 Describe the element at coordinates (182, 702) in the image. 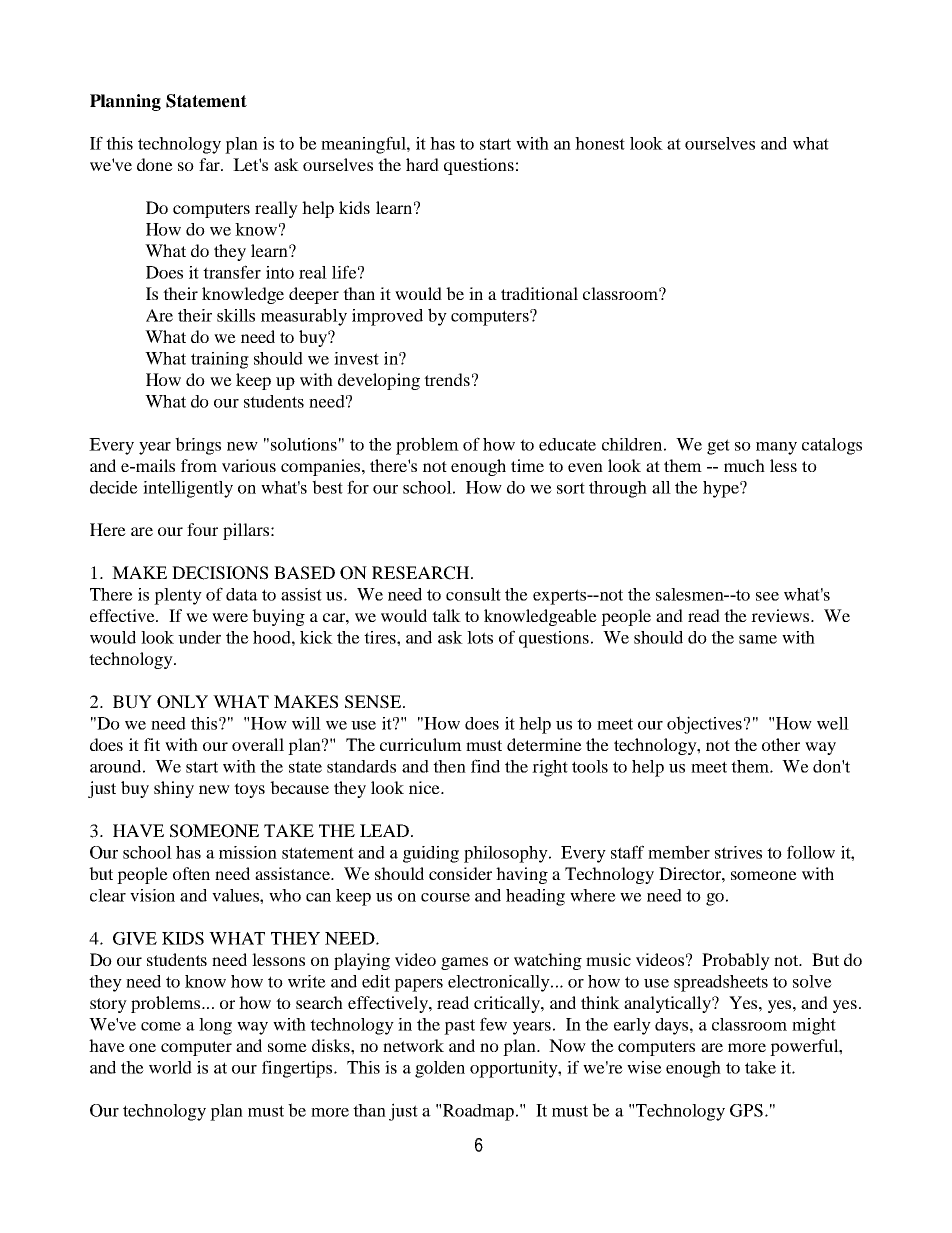

I see `ONLY` at that location.
